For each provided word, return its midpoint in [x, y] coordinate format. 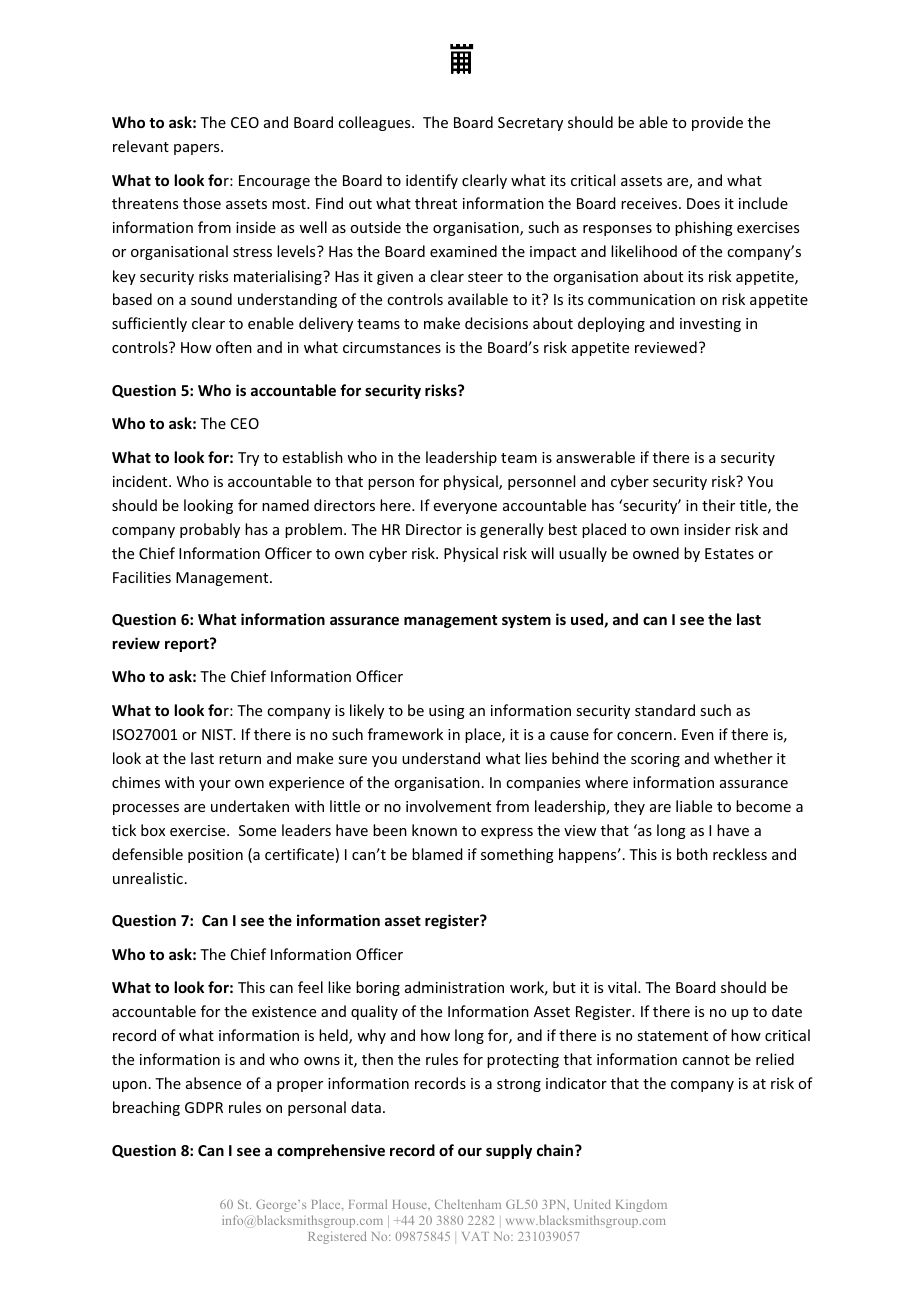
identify [432, 181]
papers [198, 149]
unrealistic [148, 878]
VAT [475, 1236]
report [188, 645]
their [718, 505]
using [447, 712]
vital [623, 987]
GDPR [204, 1107]
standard [665, 710]
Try [248, 459]
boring [378, 988]
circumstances [392, 347]
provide [717, 123]
